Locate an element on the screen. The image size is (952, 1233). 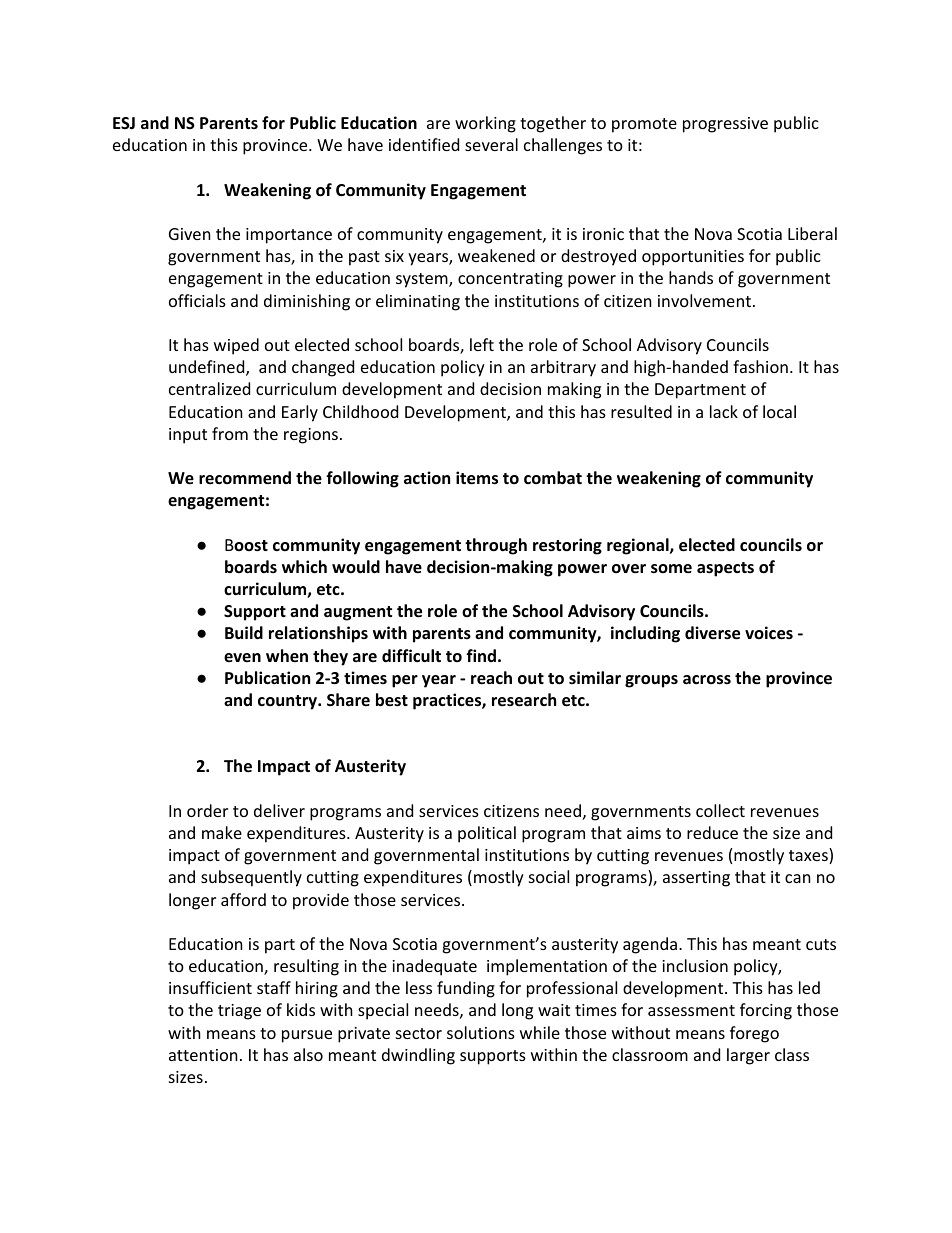
when is located at coordinates (287, 656).
